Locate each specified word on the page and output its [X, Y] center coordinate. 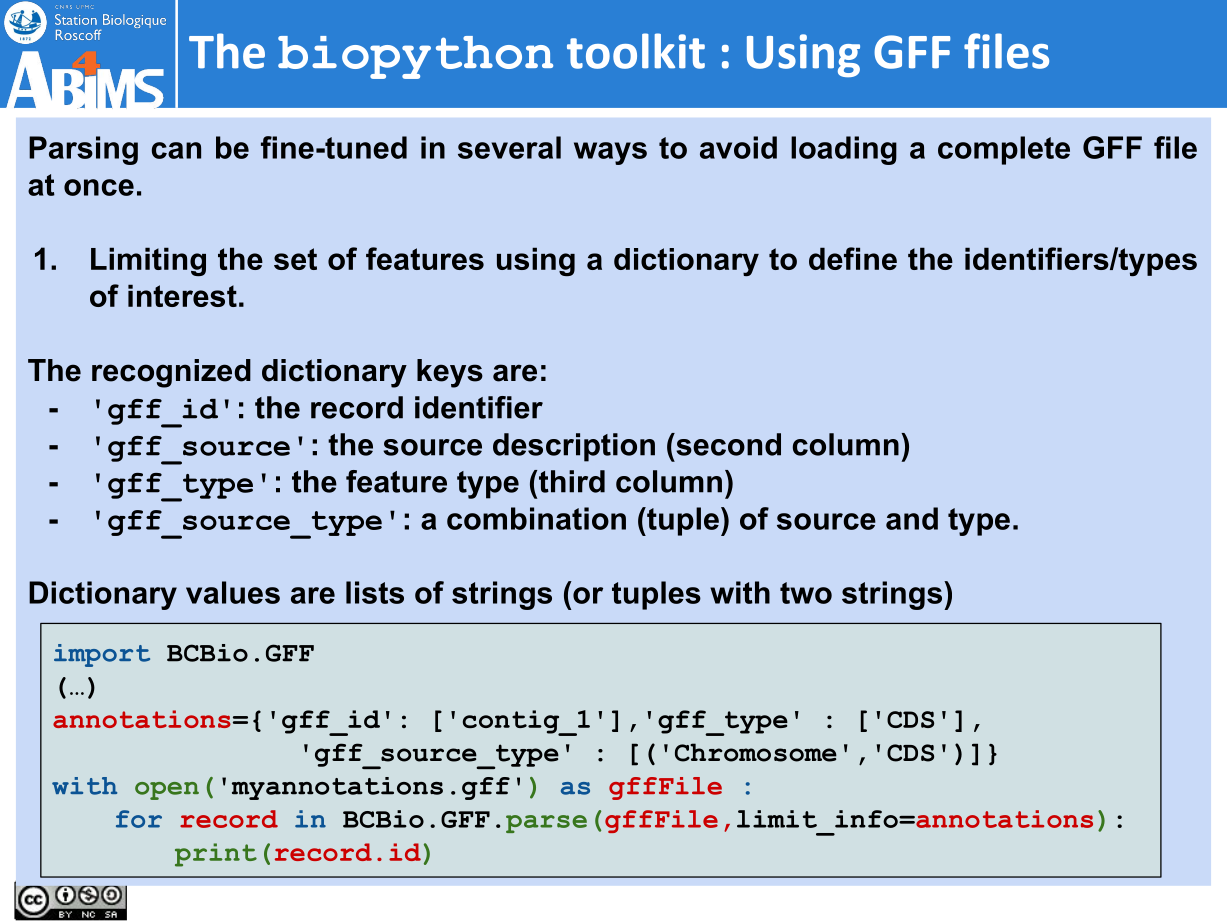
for [139, 819]
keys [450, 373]
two [806, 593]
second [727, 444]
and [912, 518]
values [233, 592]
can [176, 150]
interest [182, 295]
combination [536, 518]
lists [375, 592]
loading [844, 150]
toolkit [636, 51]
